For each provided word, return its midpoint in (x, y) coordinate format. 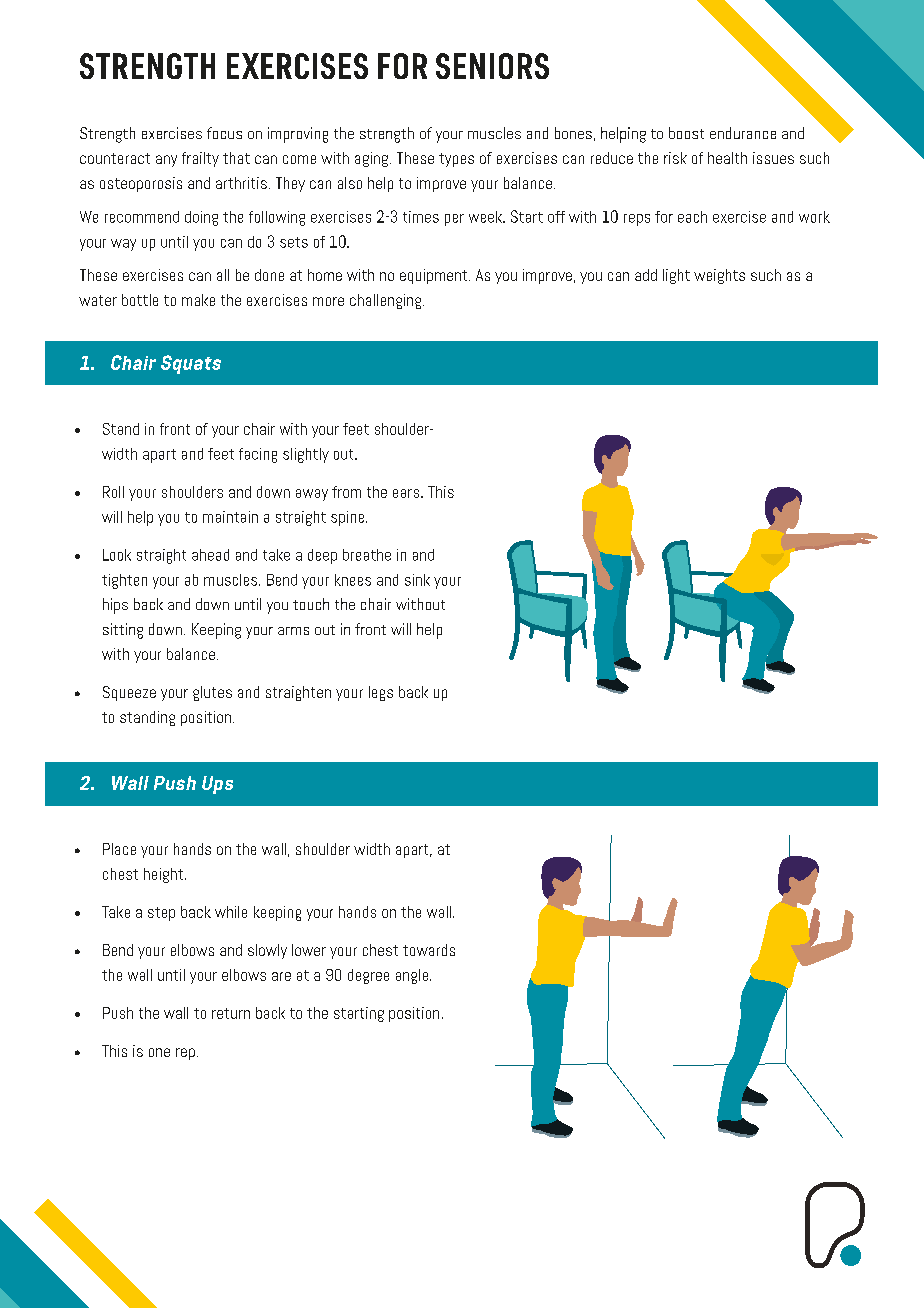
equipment (435, 276)
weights (719, 276)
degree (368, 976)
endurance (743, 133)
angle (413, 976)
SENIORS (492, 66)
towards (429, 950)
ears (407, 493)
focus (224, 133)
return (231, 1013)
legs (381, 693)
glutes (212, 693)
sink (417, 580)
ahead (210, 555)
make (198, 300)
